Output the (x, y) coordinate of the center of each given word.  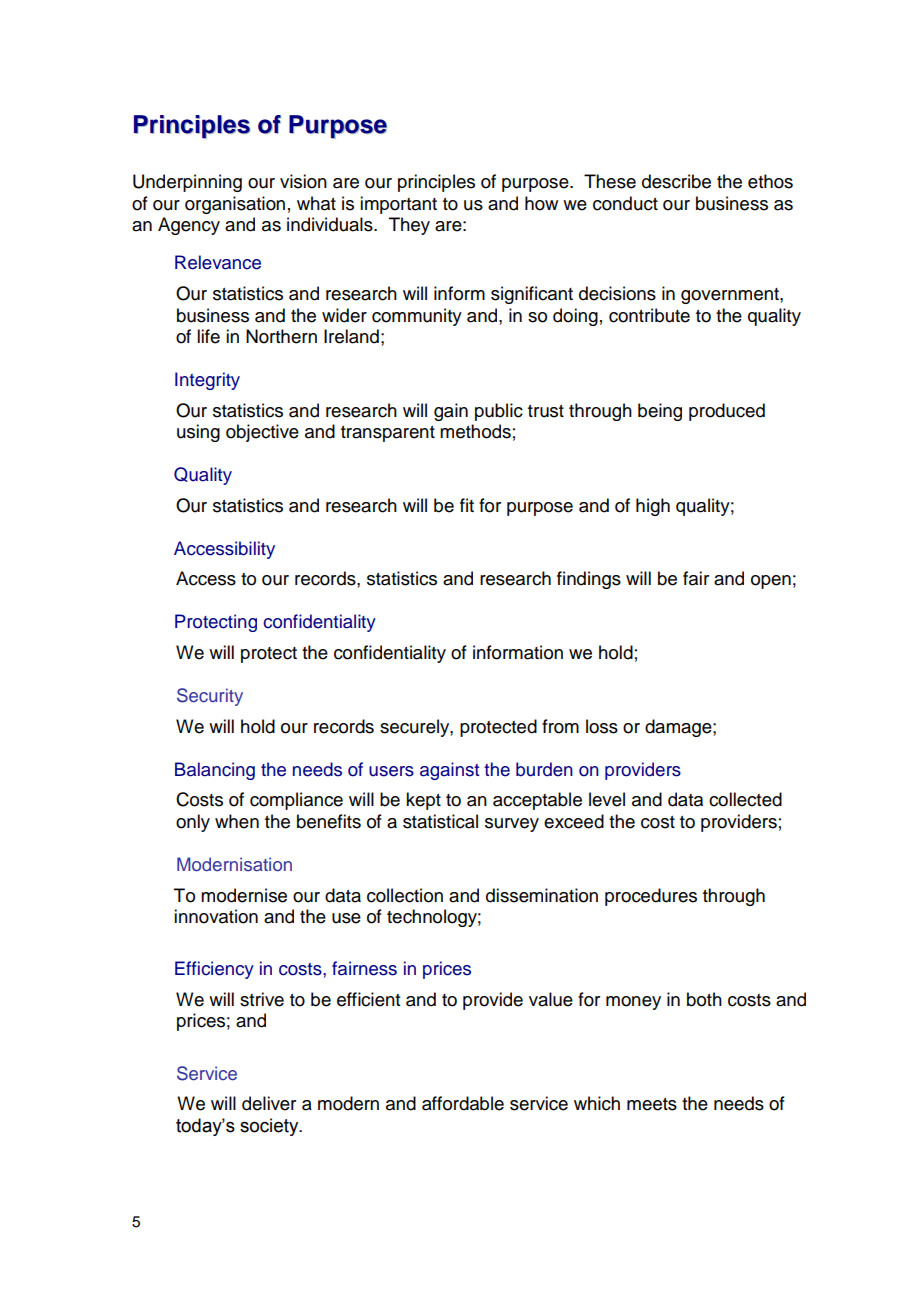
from (560, 726)
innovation (216, 916)
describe (676, 181)
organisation (235, 205)
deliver (269, 1103)
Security (210, 697)
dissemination (542, 895)
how (541, 203)
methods (475, 431)
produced (727, 412)
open (771, 582)
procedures (651, 897)
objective (262, 433)
